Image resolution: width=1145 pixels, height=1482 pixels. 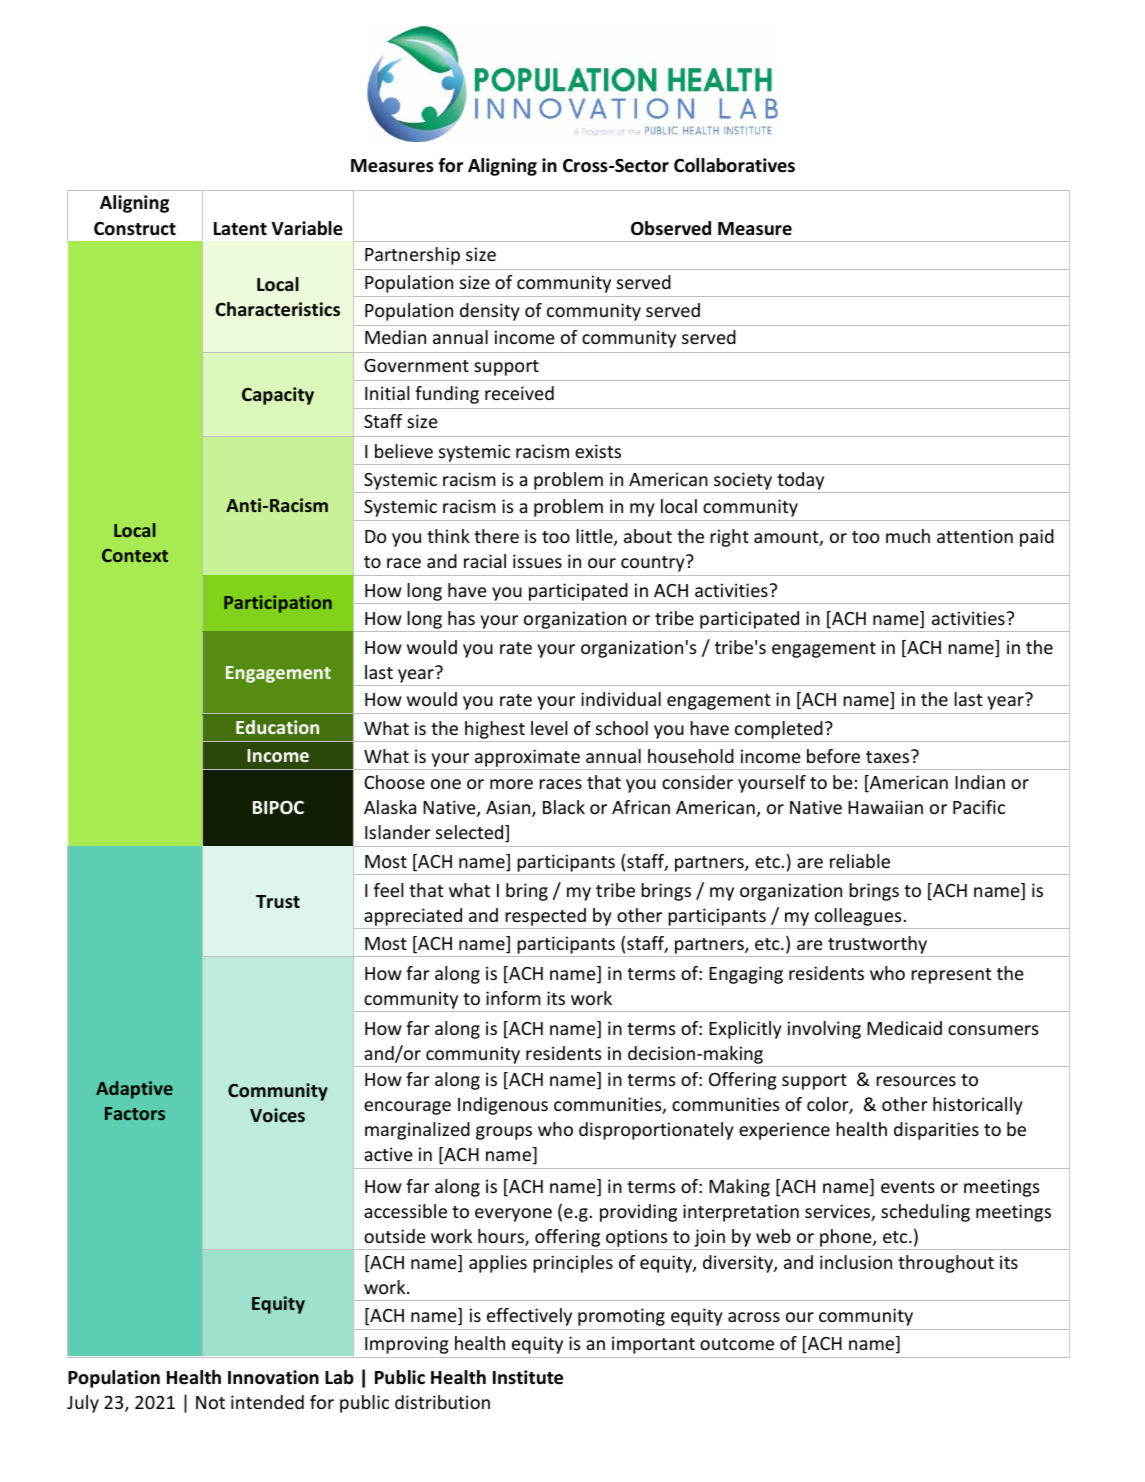 I want to click on resources, so click(x=916, y=1081).
